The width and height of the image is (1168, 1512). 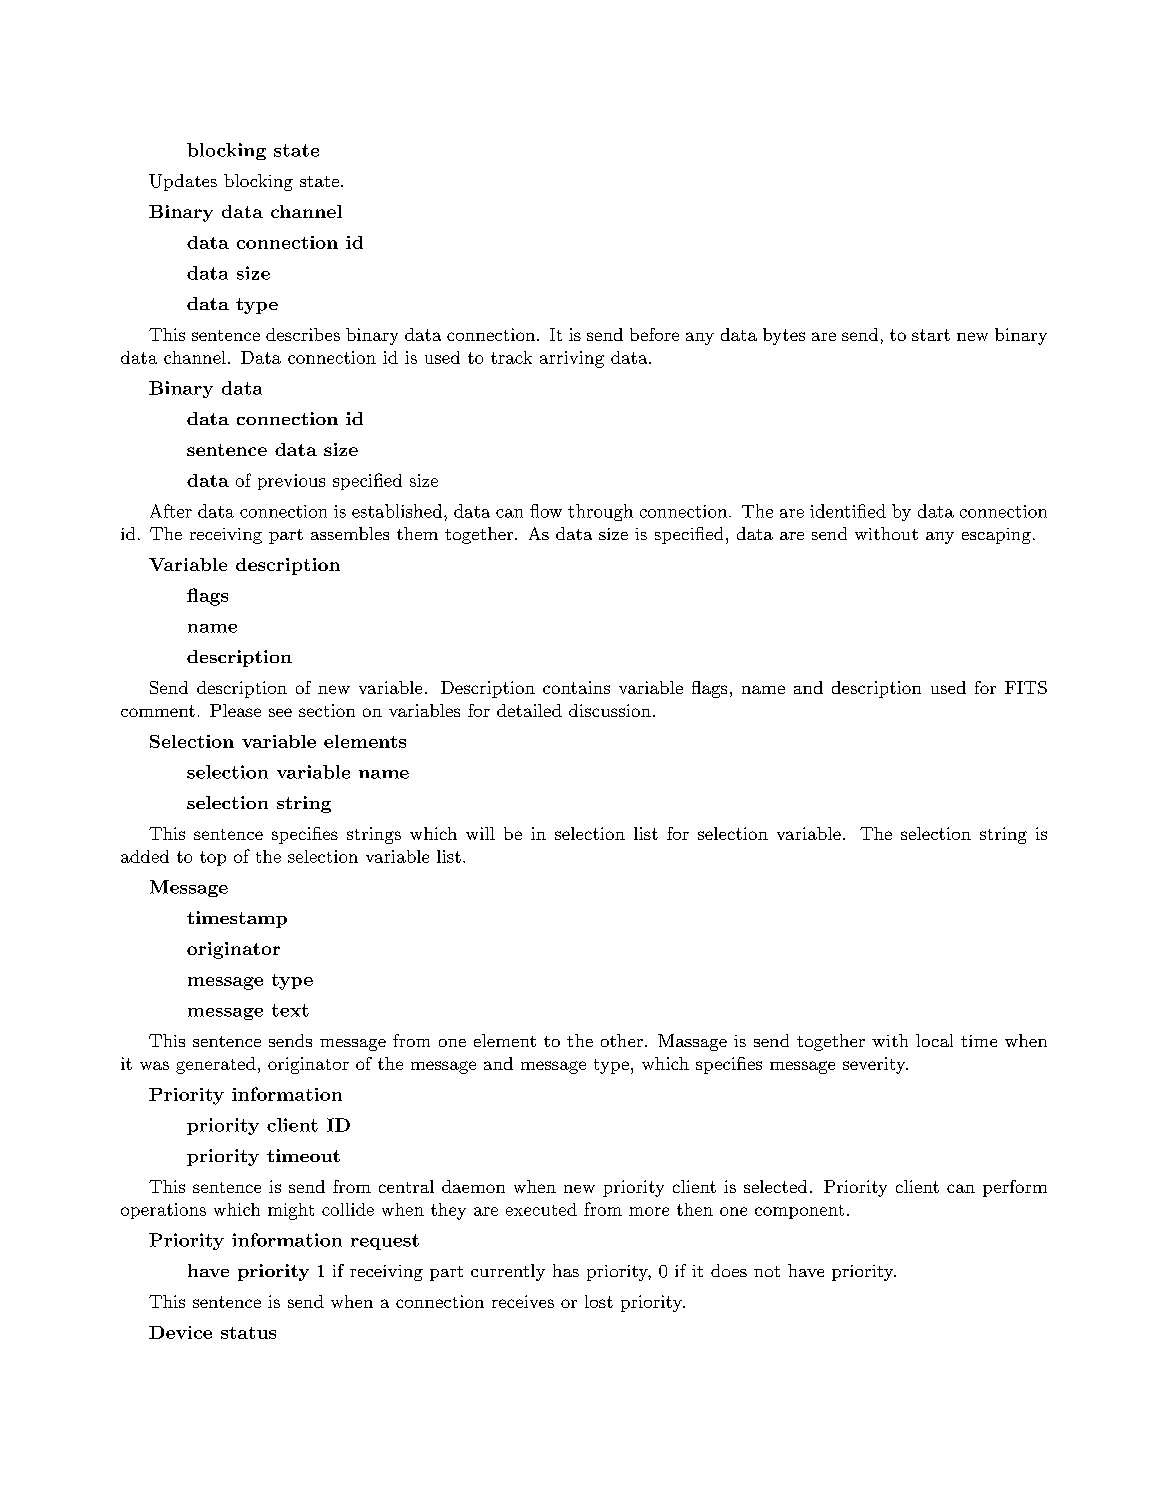 I want to click on local, so click(x=934, y=1040).
